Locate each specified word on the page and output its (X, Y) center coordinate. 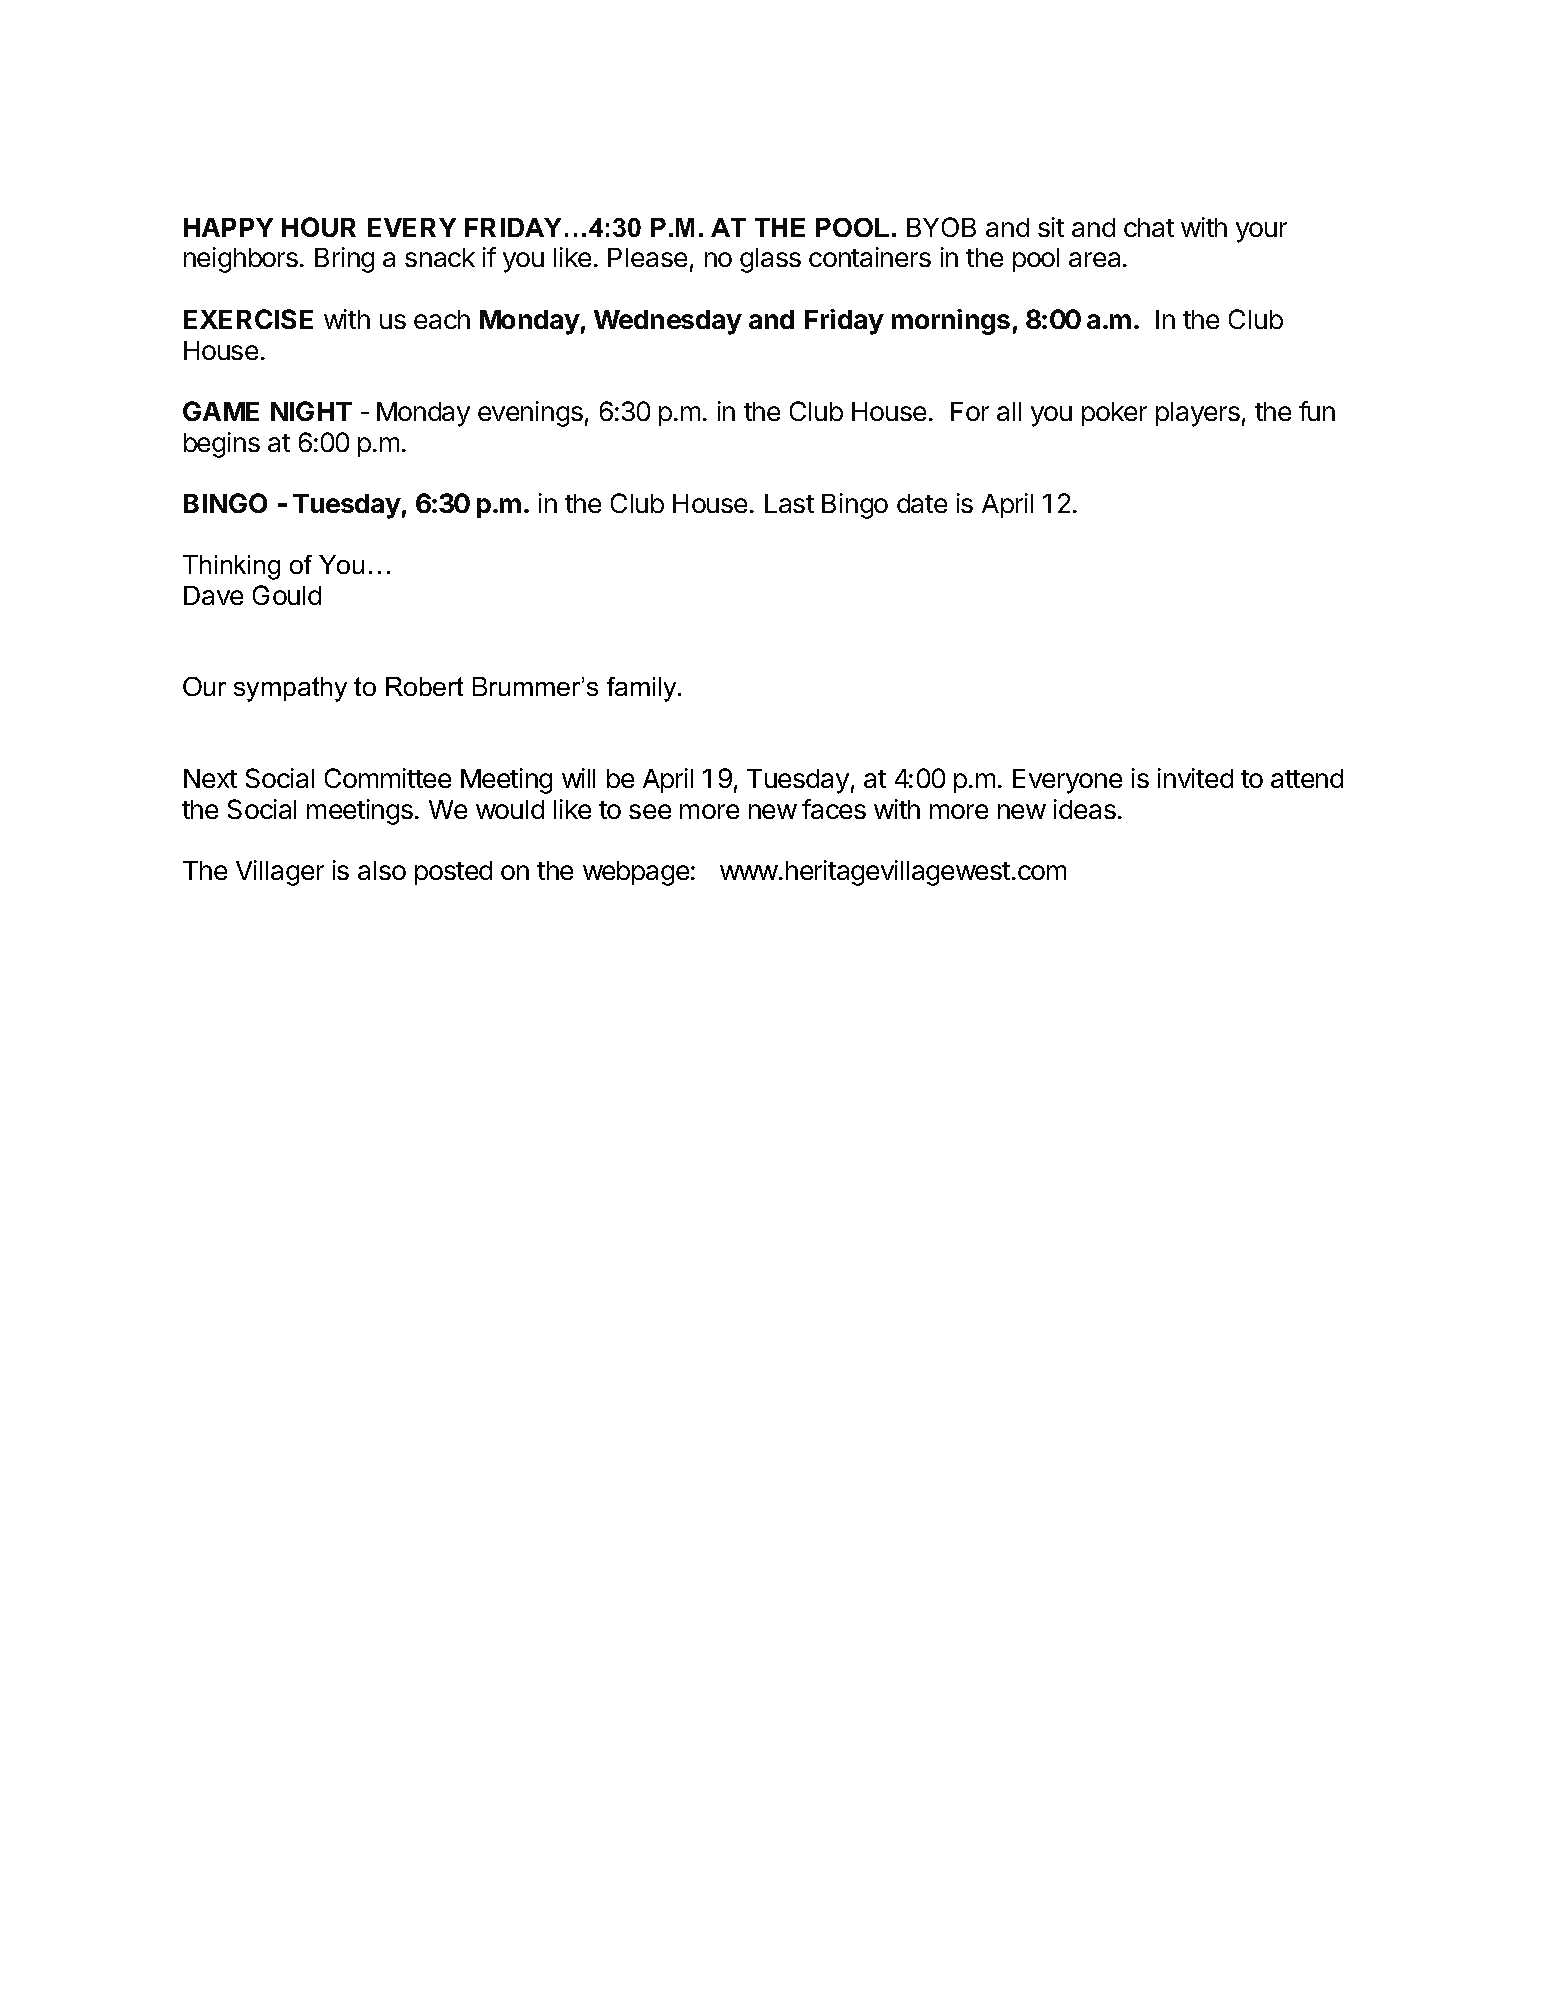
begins (222, 445)
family (643, 689)
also (382, 870)
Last (789, 503)
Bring (344, 260)
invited (1195, 778)
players (1198, 414)
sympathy (290, 689)
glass (770, 260)
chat (1149, 227)
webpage (636, 873)
